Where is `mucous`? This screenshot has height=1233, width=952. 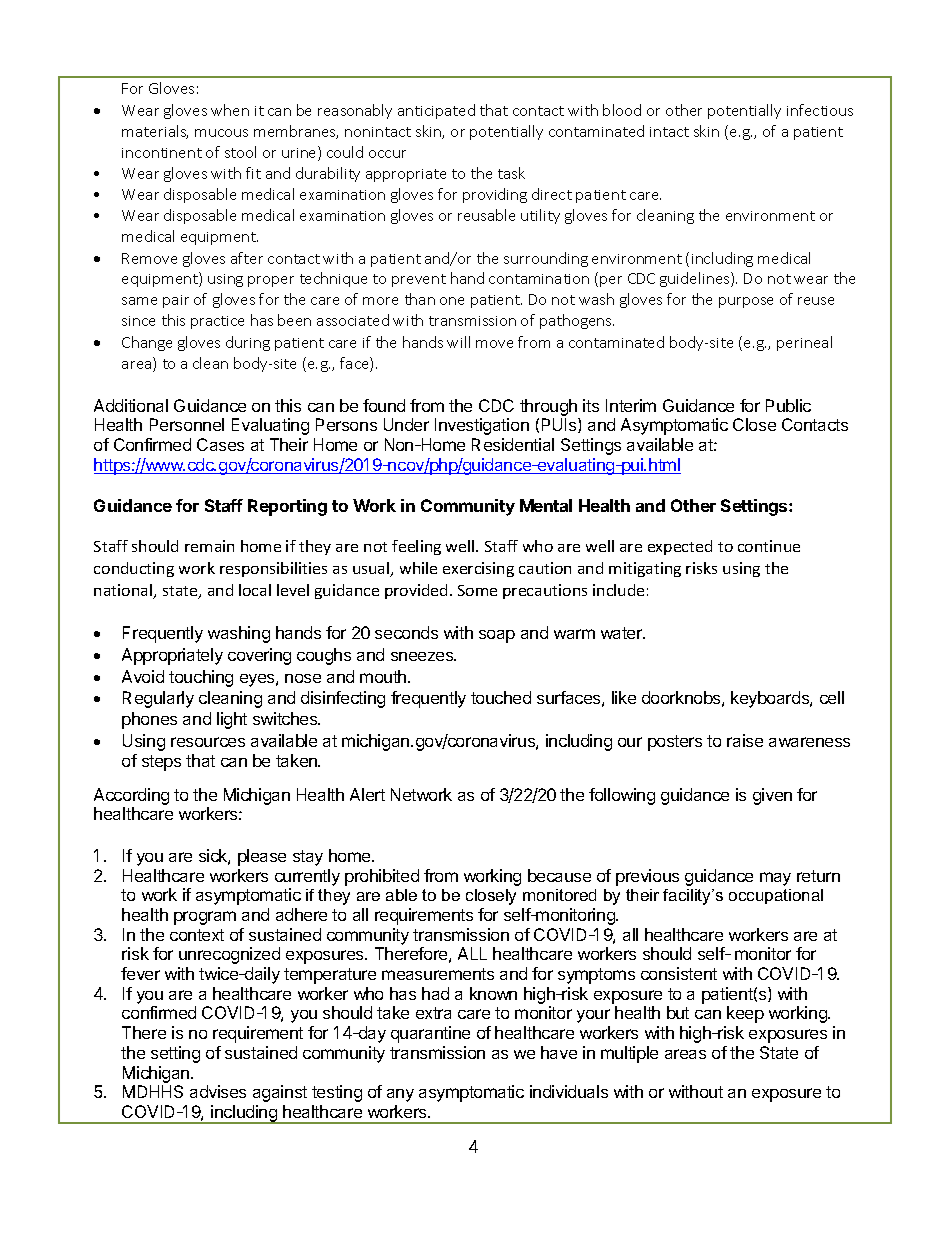
mucous is located at coordinates (221, 133).
